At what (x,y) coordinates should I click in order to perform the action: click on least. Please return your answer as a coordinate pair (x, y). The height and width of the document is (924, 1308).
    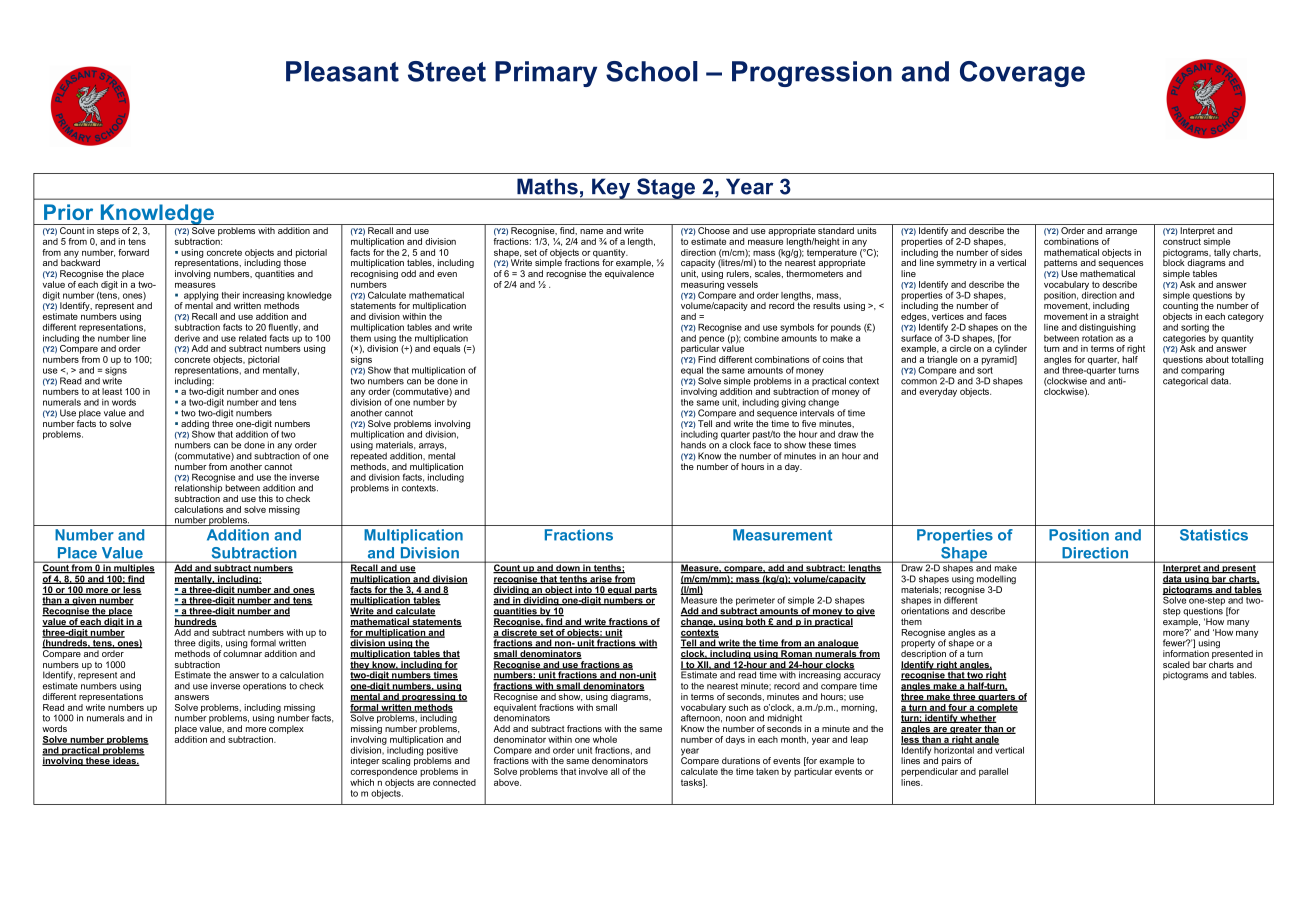
    Looking at the image, I should click on (112, 391).
